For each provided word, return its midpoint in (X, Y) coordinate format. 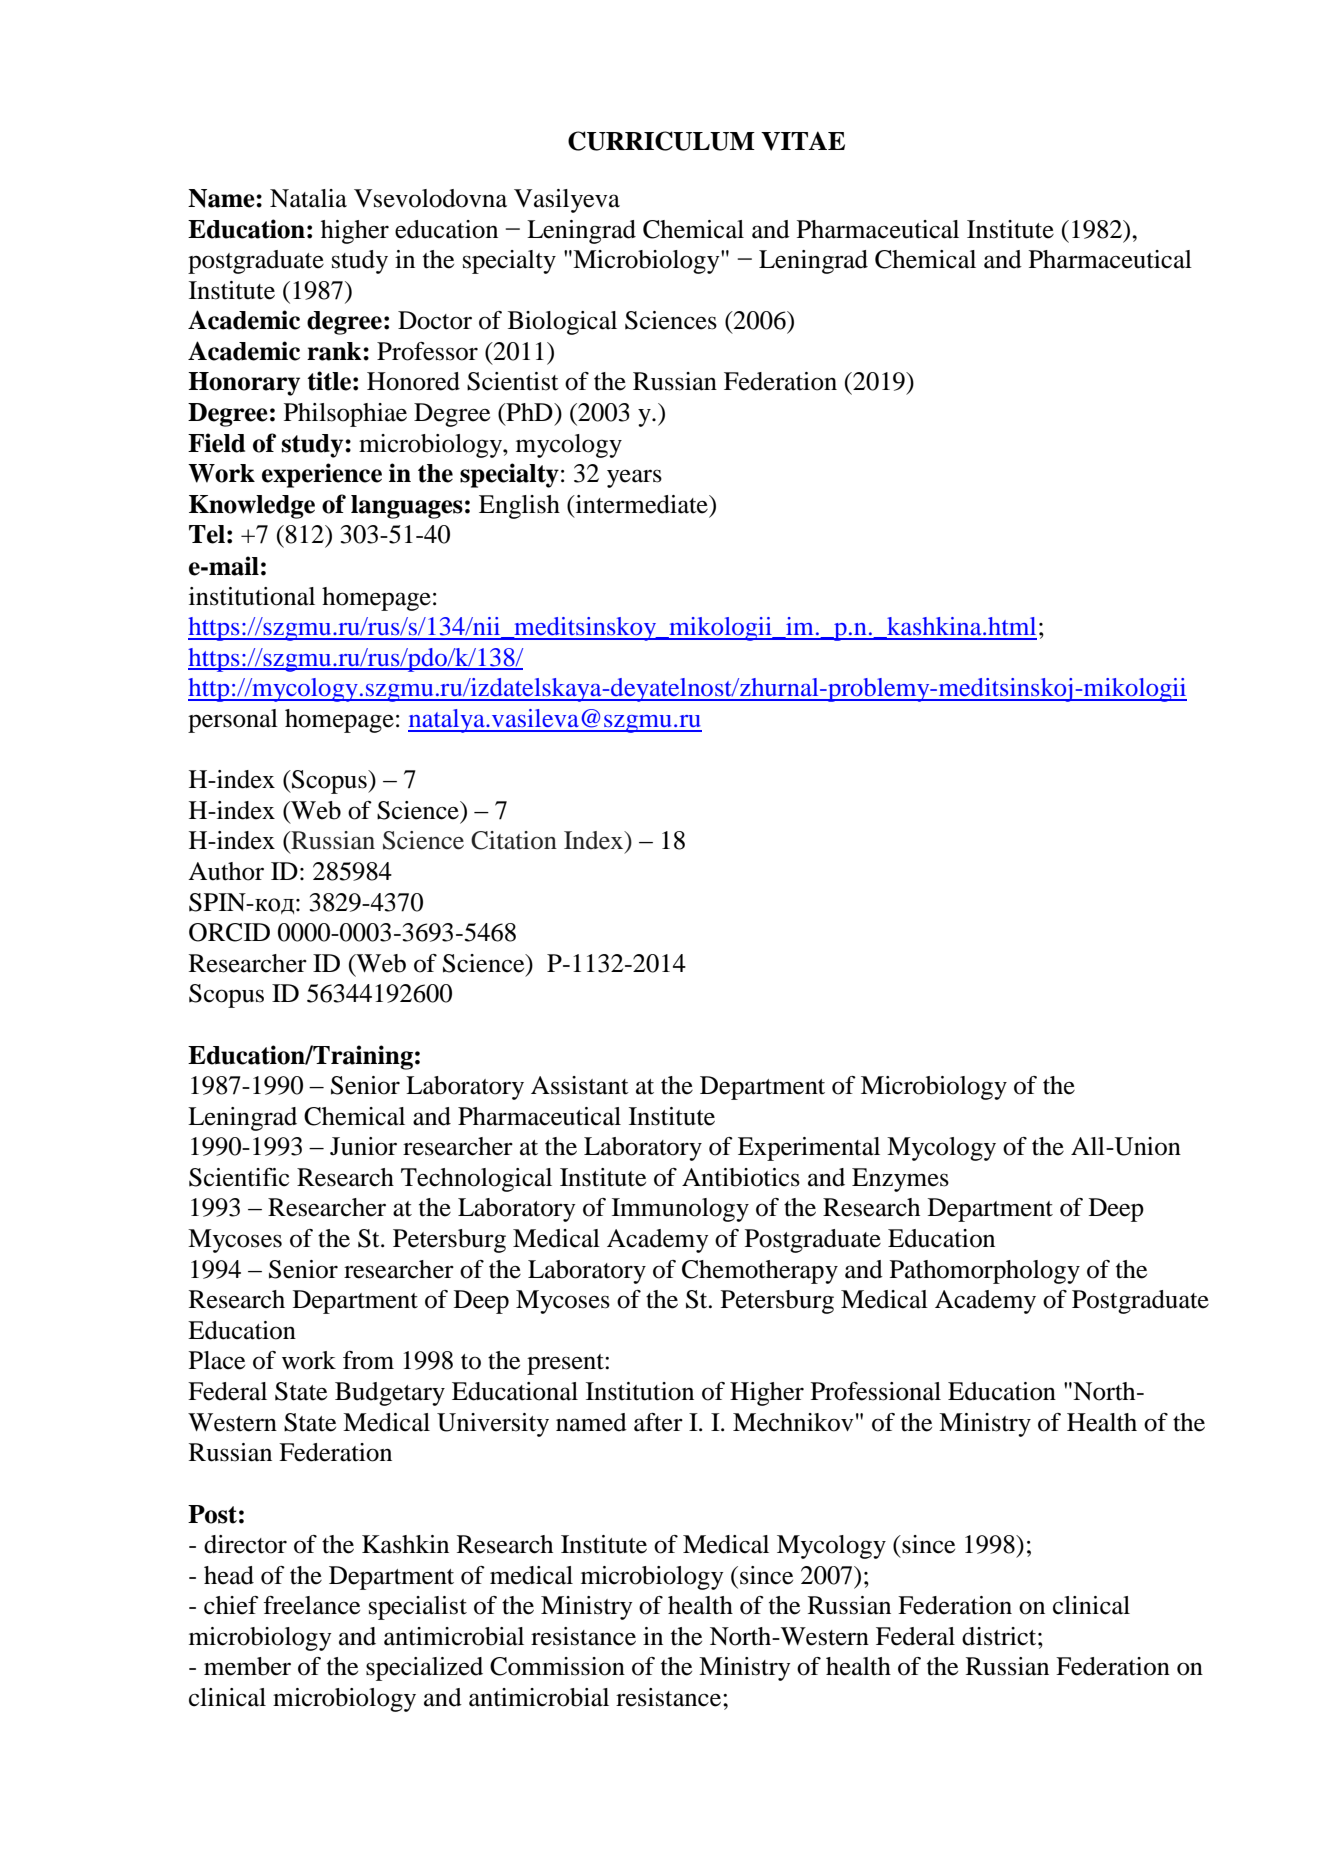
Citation (514, 840)
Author (226, 871)
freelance (311, 1605)
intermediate (641, 504)
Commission (557, 1666)
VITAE (803, 141)
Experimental (809, 1149)
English (519, 507)
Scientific (239, 1177)
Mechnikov (793, 1422)
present (566, 1364)
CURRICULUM (661, 141)
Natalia (308, 198)
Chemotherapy (760, 1272)
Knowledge (252, 507)
